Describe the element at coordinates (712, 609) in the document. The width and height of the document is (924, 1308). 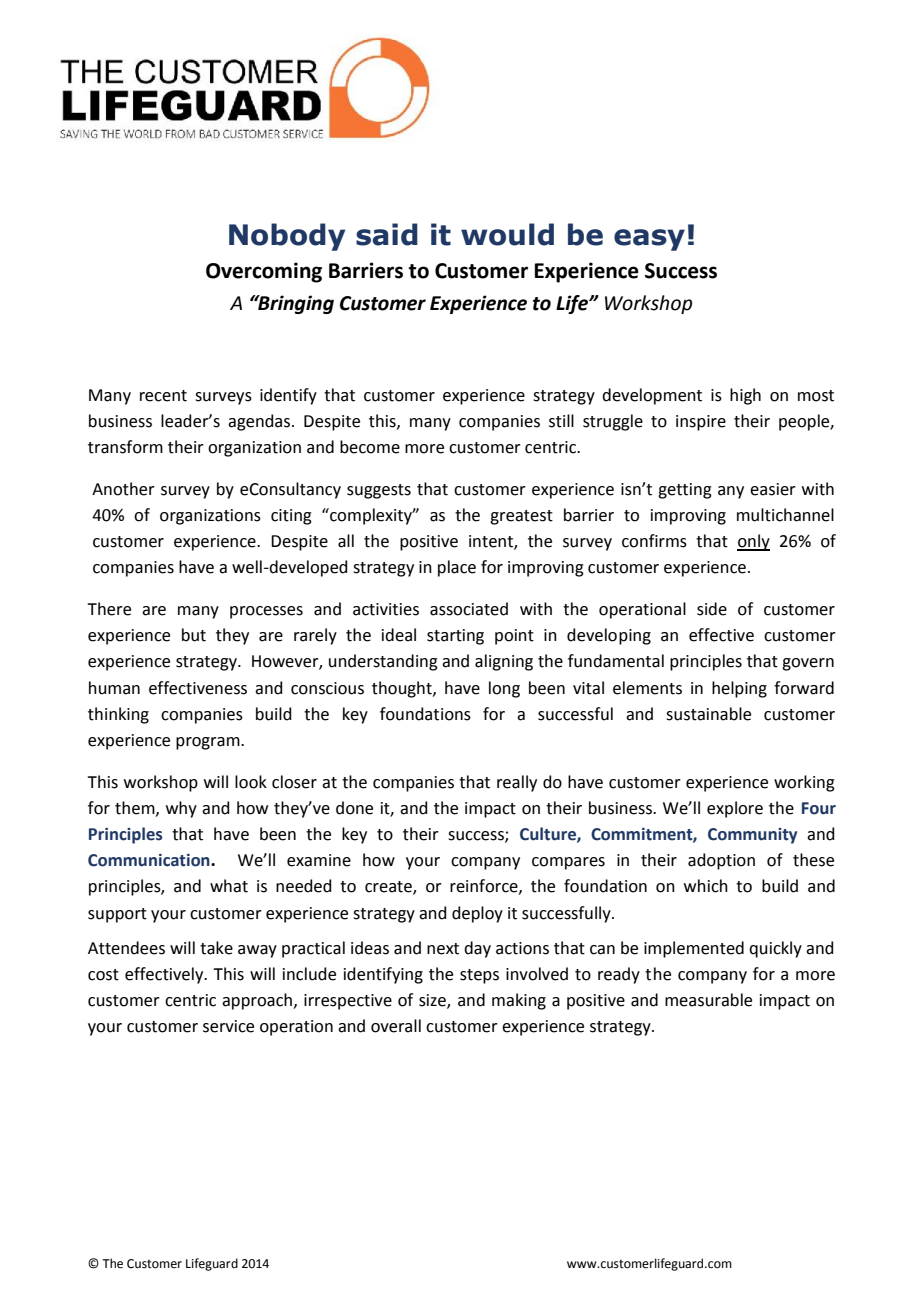
I see `side` at that location.
